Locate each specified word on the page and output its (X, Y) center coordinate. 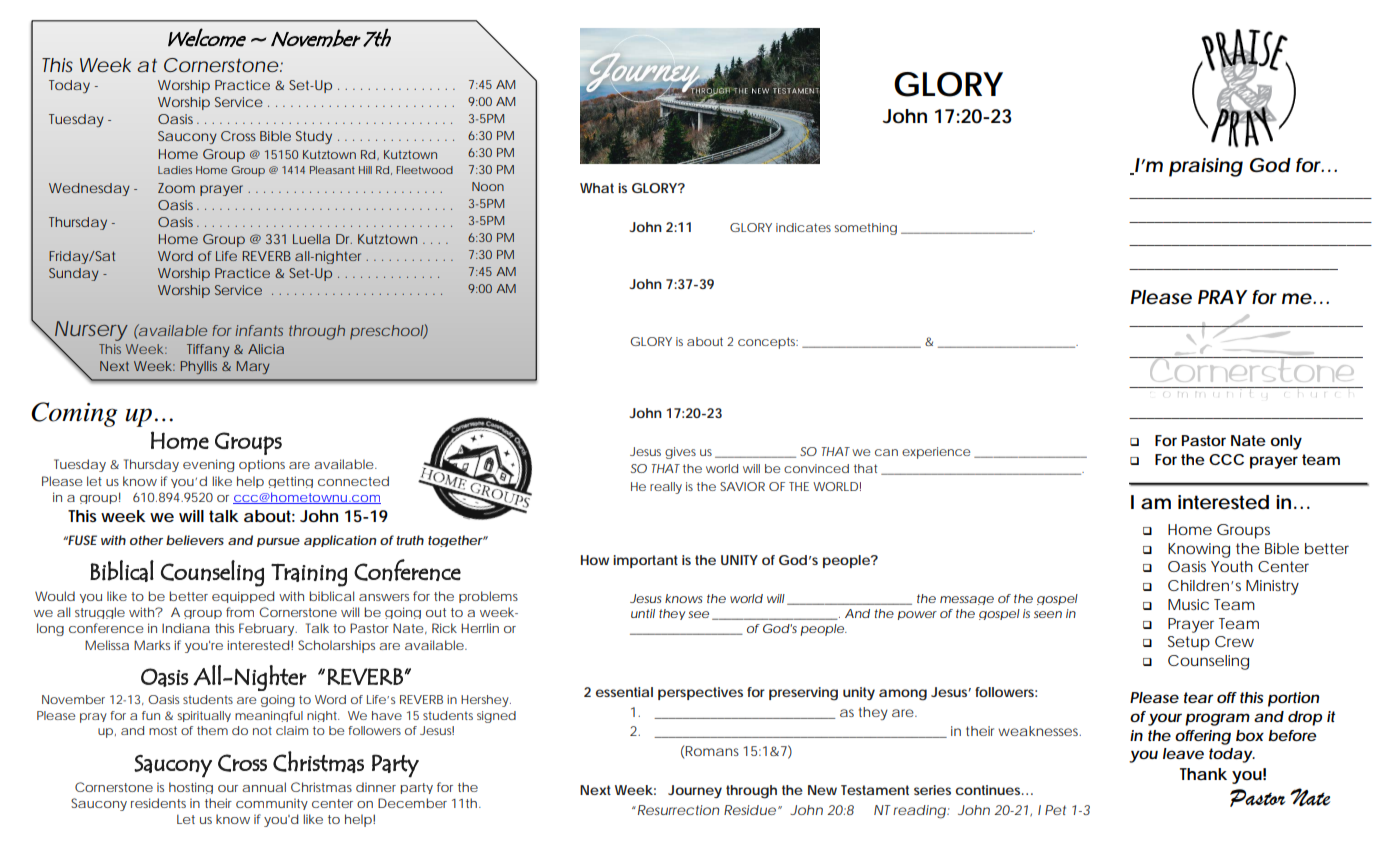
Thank (1203, 774)
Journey (695, 791)
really (666, 488)
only (1286, 442)
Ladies (175, 170)
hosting (191, 788)
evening (208, 465)
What (597, 188)
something (865, 229)
